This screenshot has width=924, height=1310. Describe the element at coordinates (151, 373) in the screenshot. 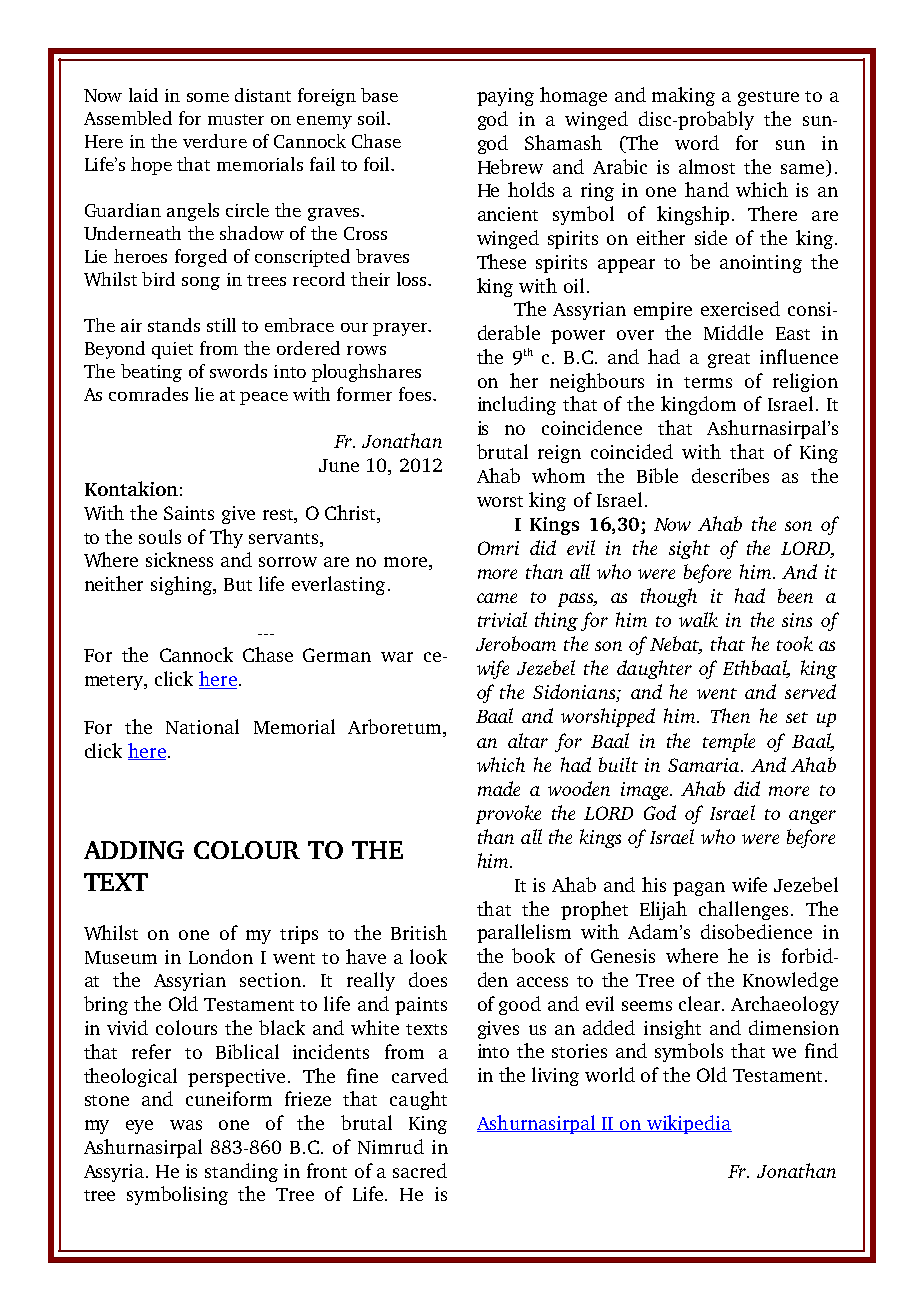

I see `beating` at that location.
